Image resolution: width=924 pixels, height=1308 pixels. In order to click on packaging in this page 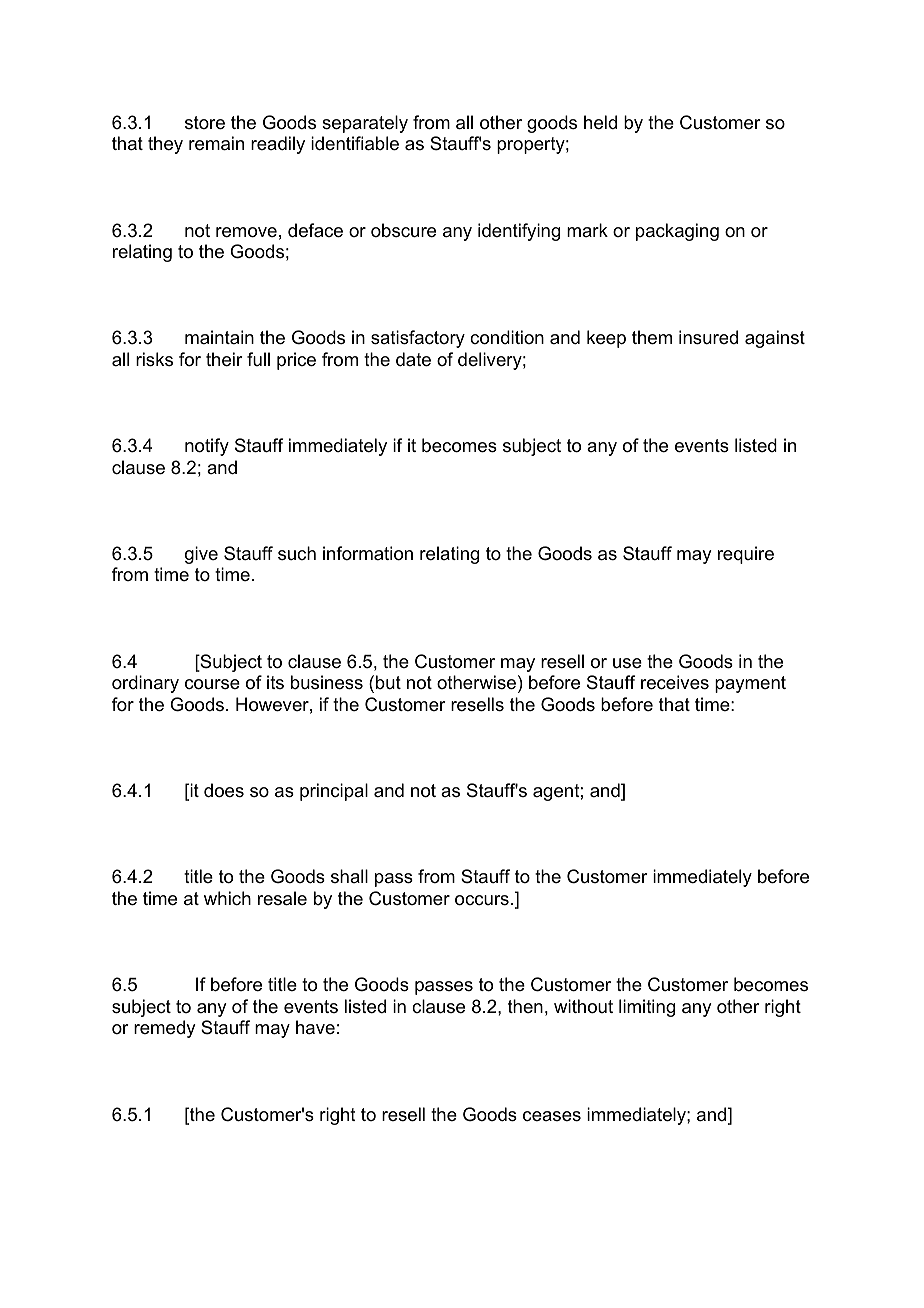, I will do `click(677, 232)`.
